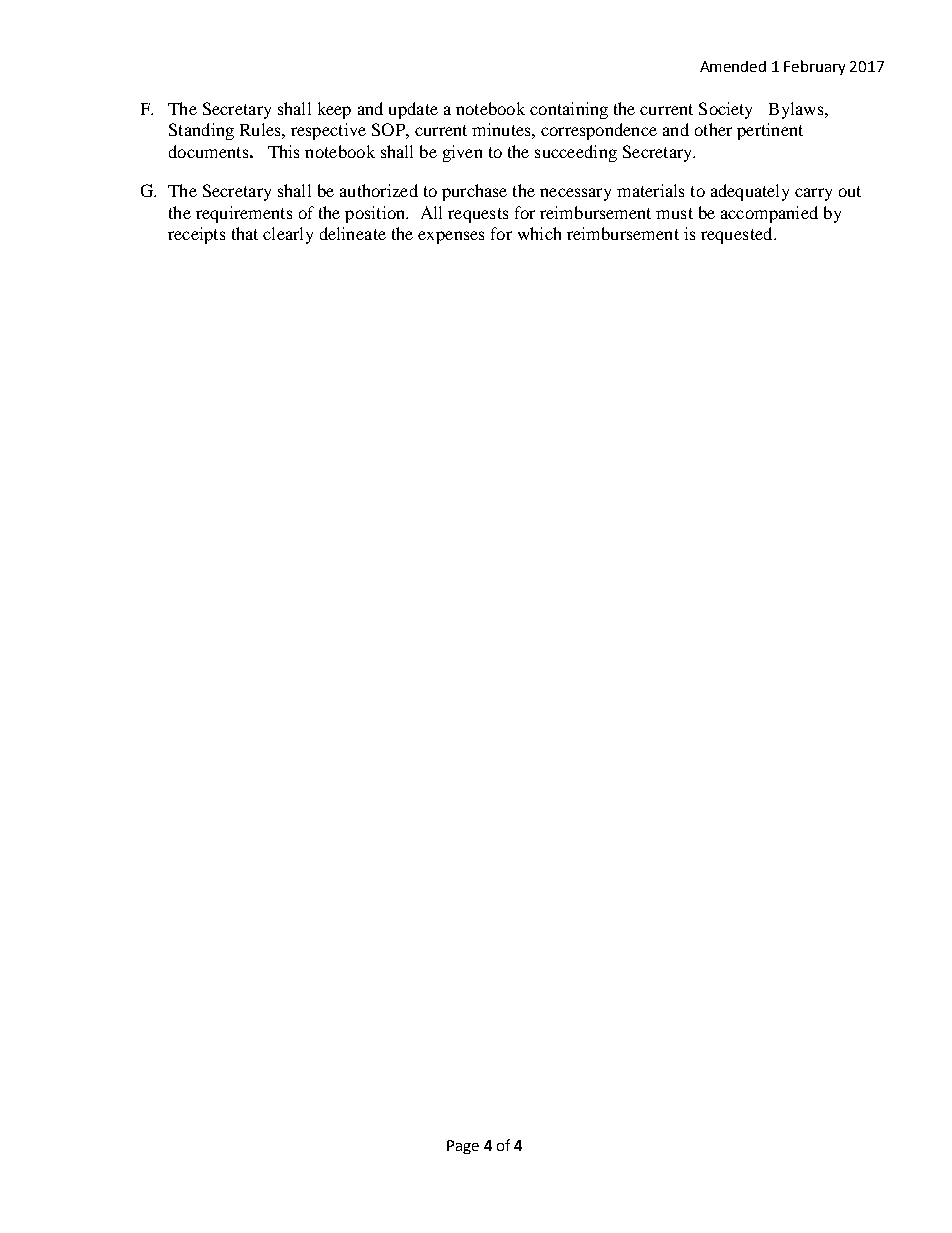 Image resolution: width=952 pixels, height=1233 pixels. I want to click on clearly, so click(288, 235).
